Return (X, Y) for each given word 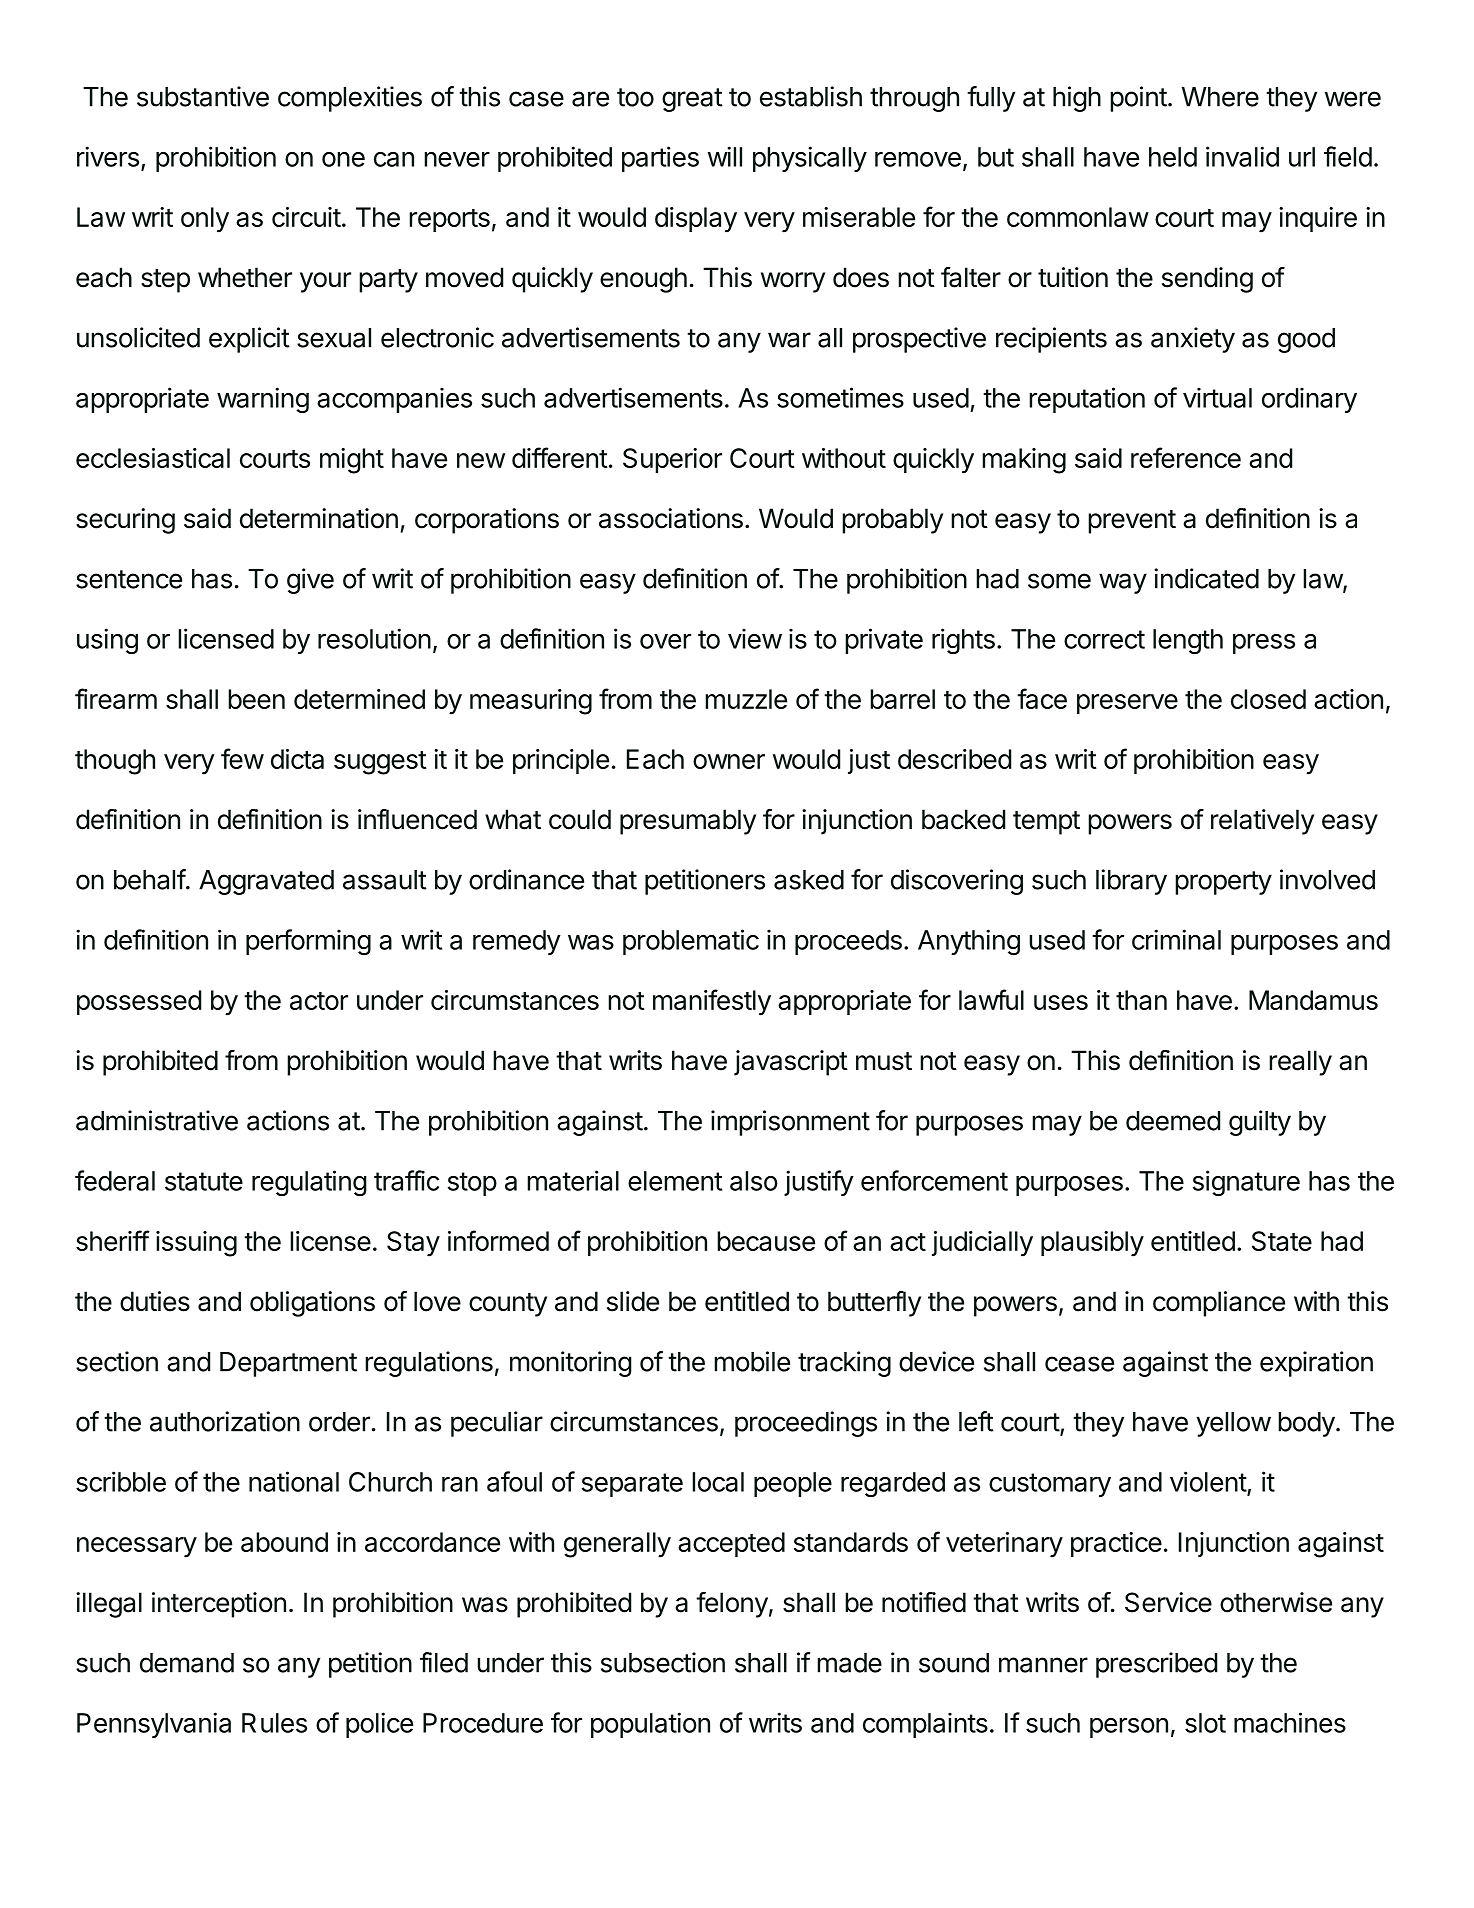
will (725, 156)
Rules (274, 1723)
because (766, 1241)
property (1223, 883)
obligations (312, 1304)
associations (671, 518)
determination (319, 518)
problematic (691, 942)
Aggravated (266, 882)
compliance (1219, 1304)
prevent (1132, 522)
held (1173, 157)
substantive (203, 96)
